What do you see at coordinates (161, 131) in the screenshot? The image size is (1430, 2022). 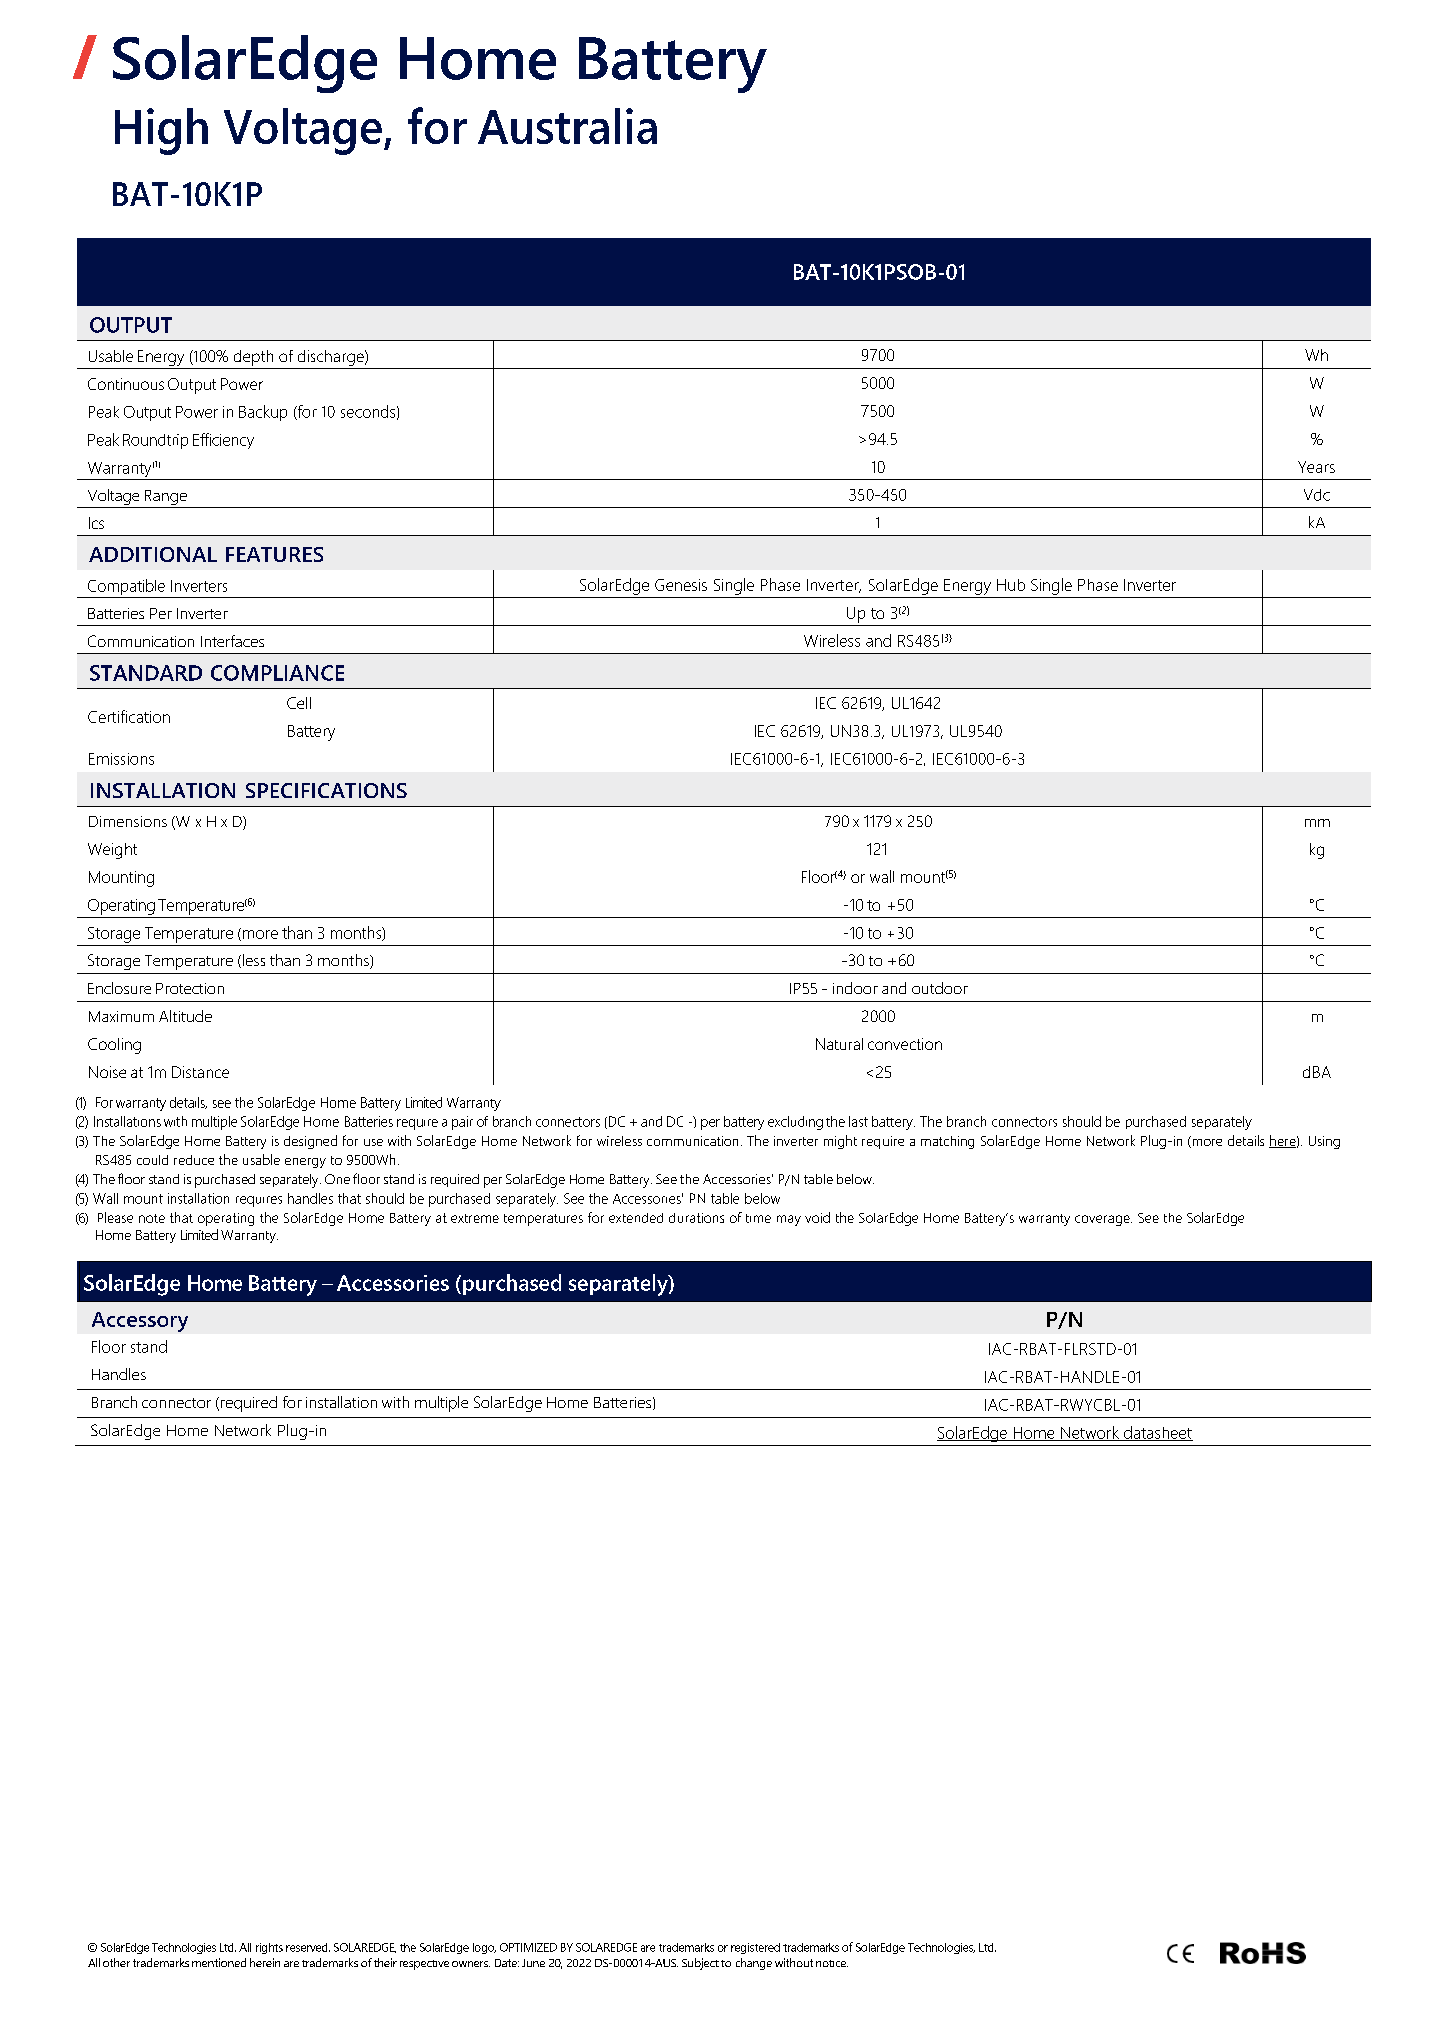 I see `High` at bounding box center [161, 131].
